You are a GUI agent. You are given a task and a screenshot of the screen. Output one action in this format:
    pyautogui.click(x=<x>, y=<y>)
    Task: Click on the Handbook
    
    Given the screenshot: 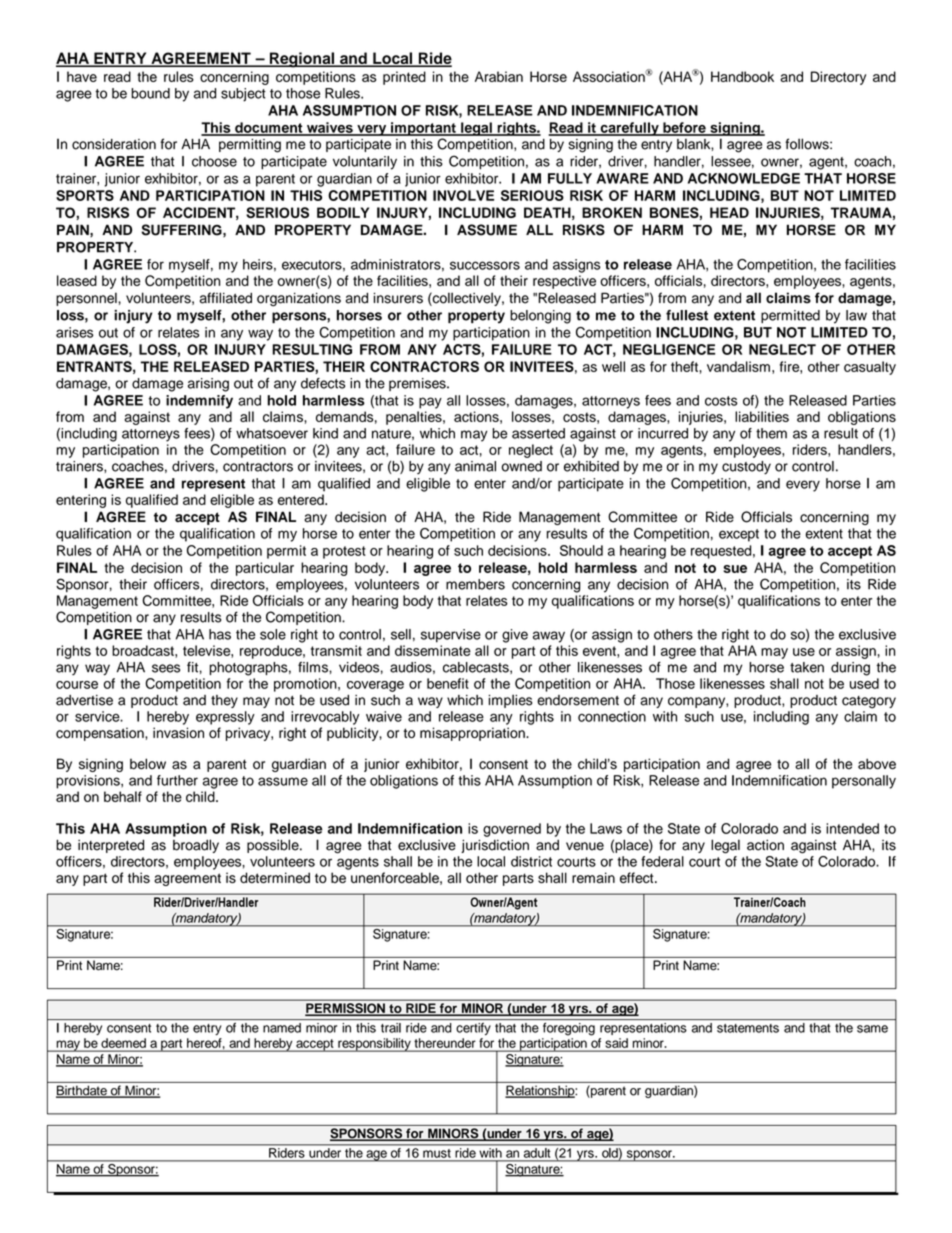 What is the action you would take?
    pyautogui.click(x=742, y=76)
